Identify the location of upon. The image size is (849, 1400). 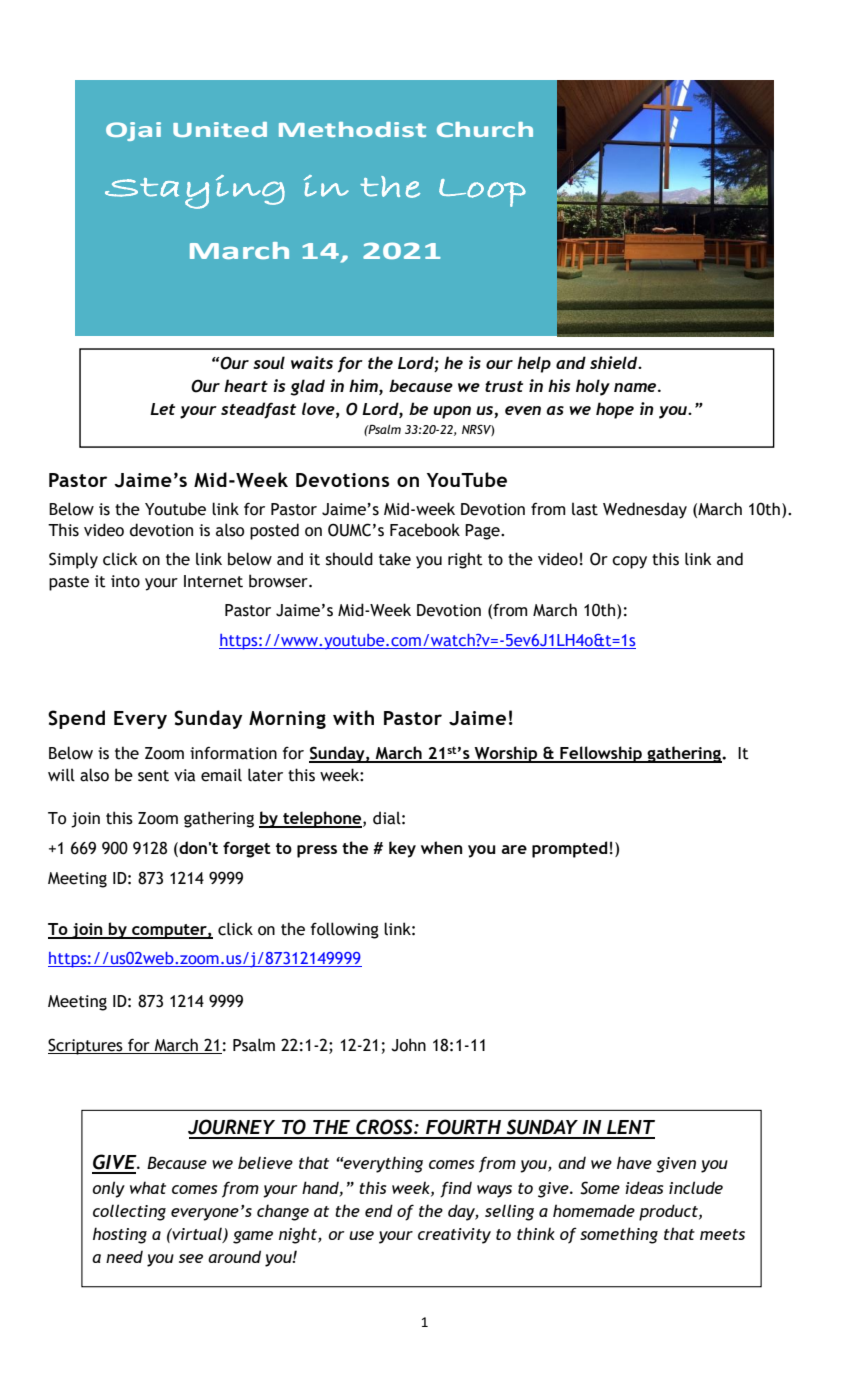
(452, 412).
